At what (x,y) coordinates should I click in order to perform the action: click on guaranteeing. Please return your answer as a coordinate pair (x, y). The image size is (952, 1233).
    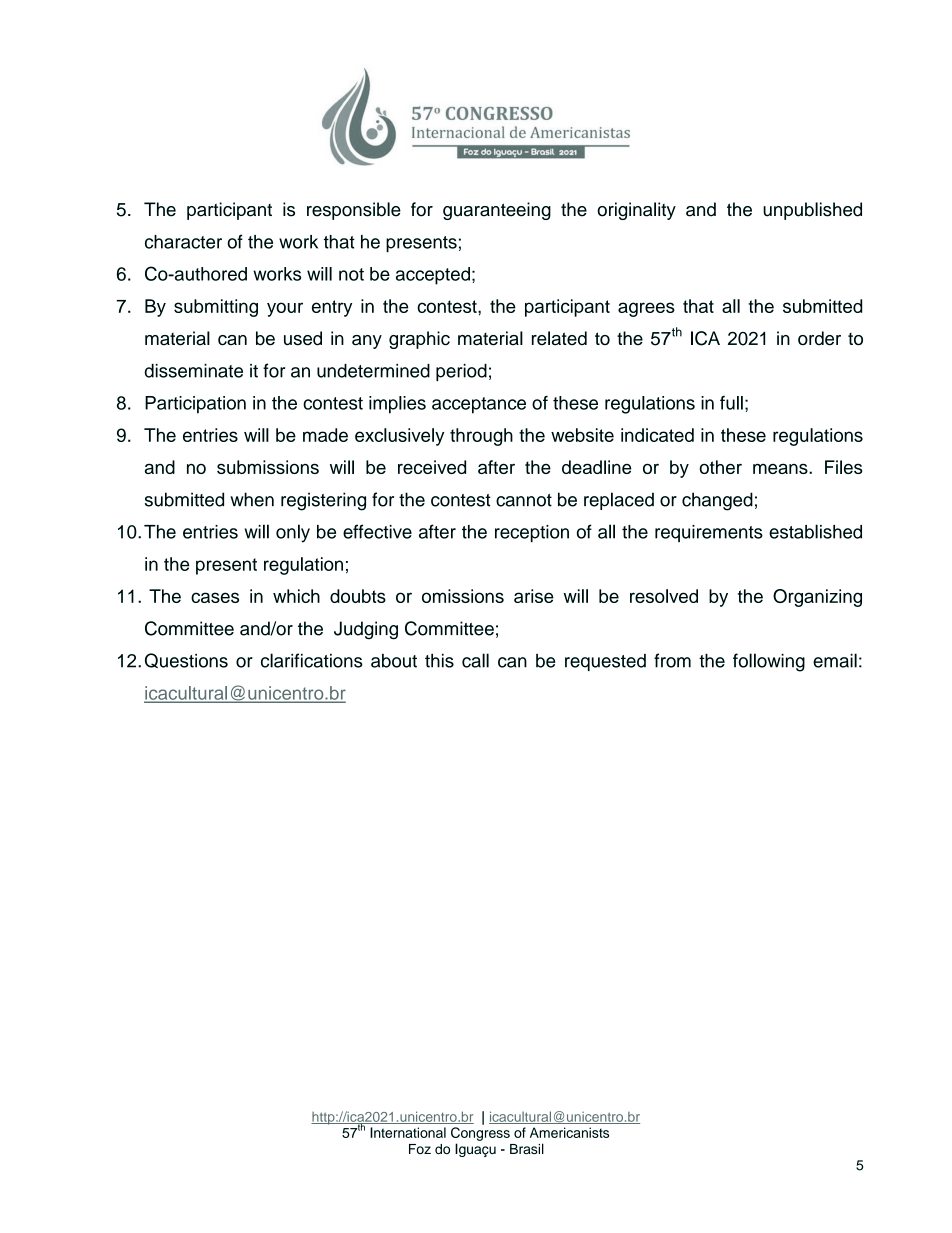
    Looking at the image, I should click on (497, 211).
